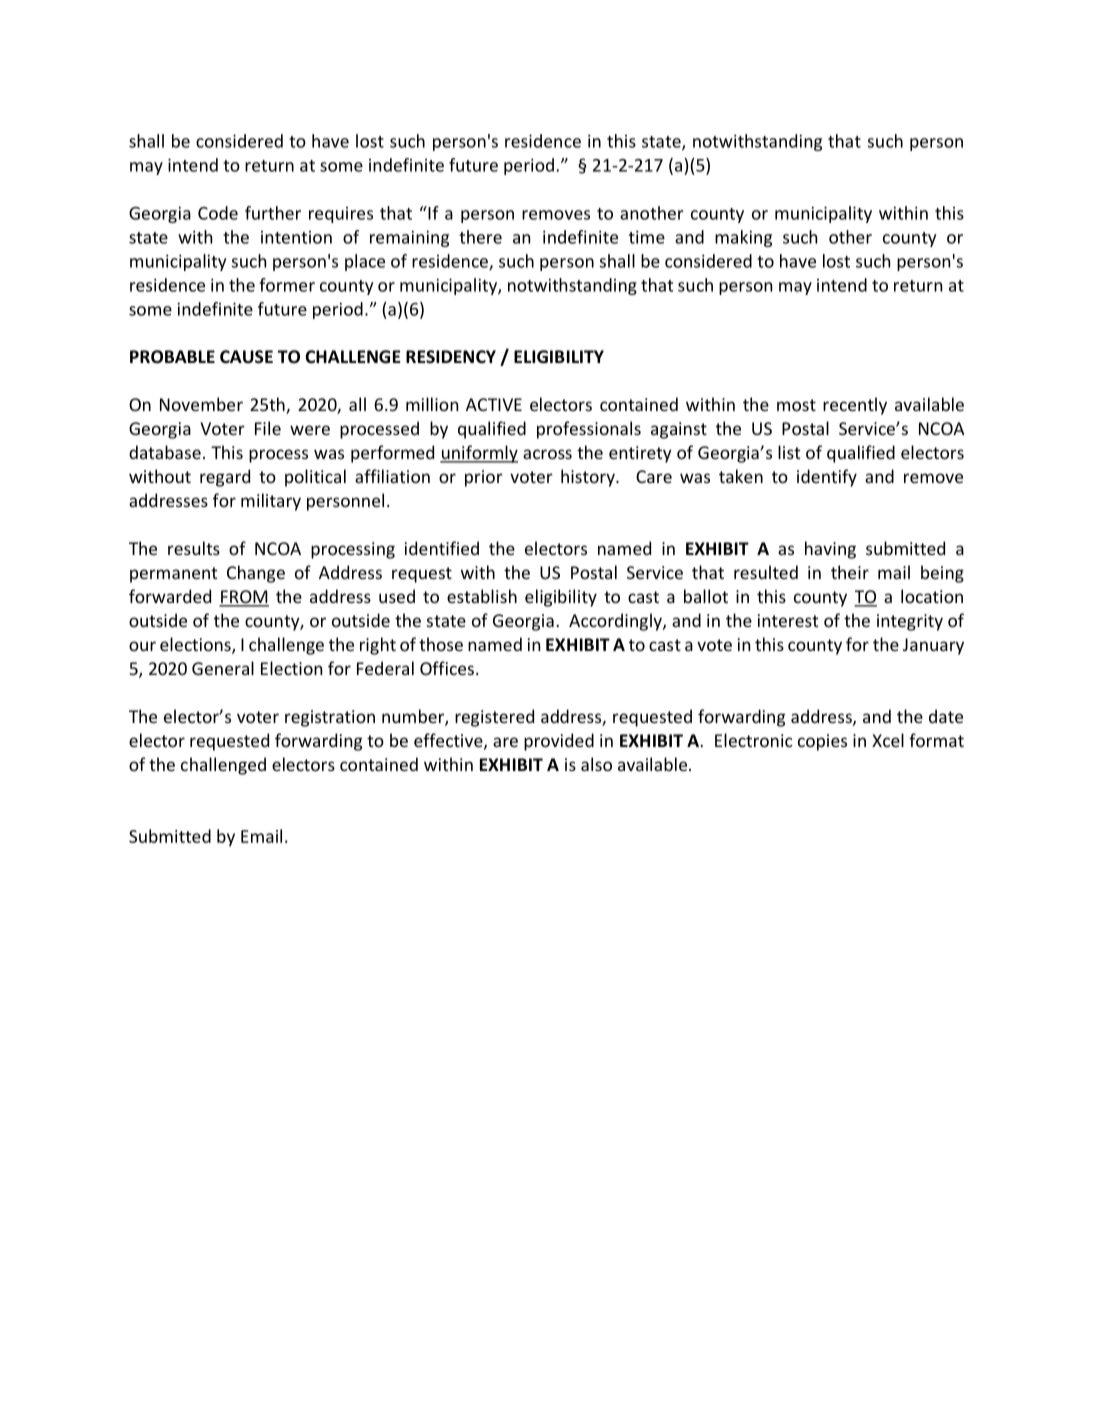 The height and width of the screenshot is (1414, 1093). What do you see at coordinates (589, 478) in the screenshot?
I see `history` at bounding box center [589, 478].
